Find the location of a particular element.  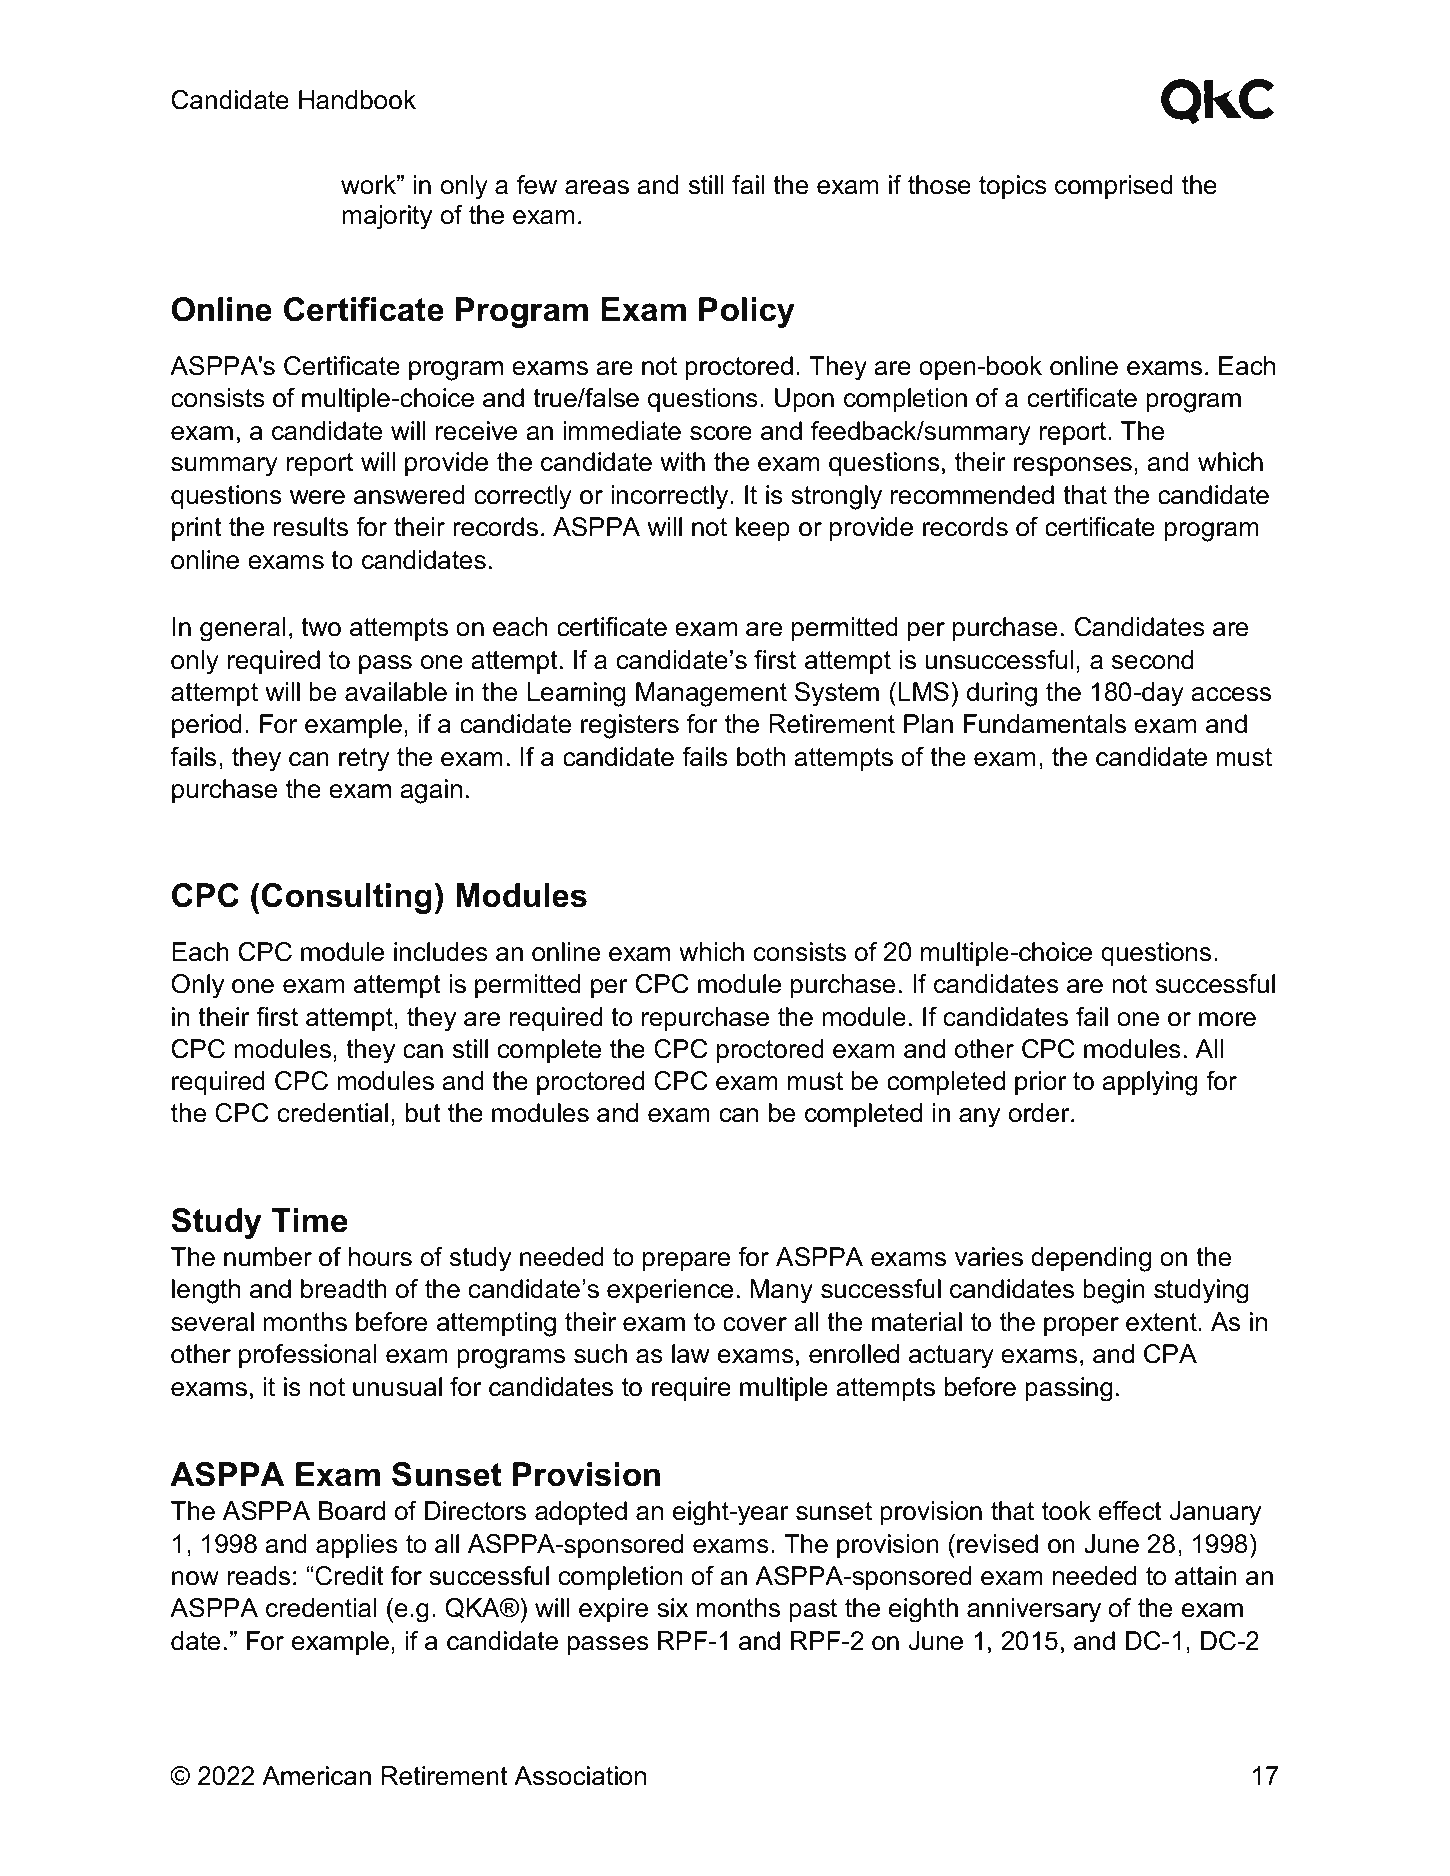

more is located at coordinates (1227, 1019).
